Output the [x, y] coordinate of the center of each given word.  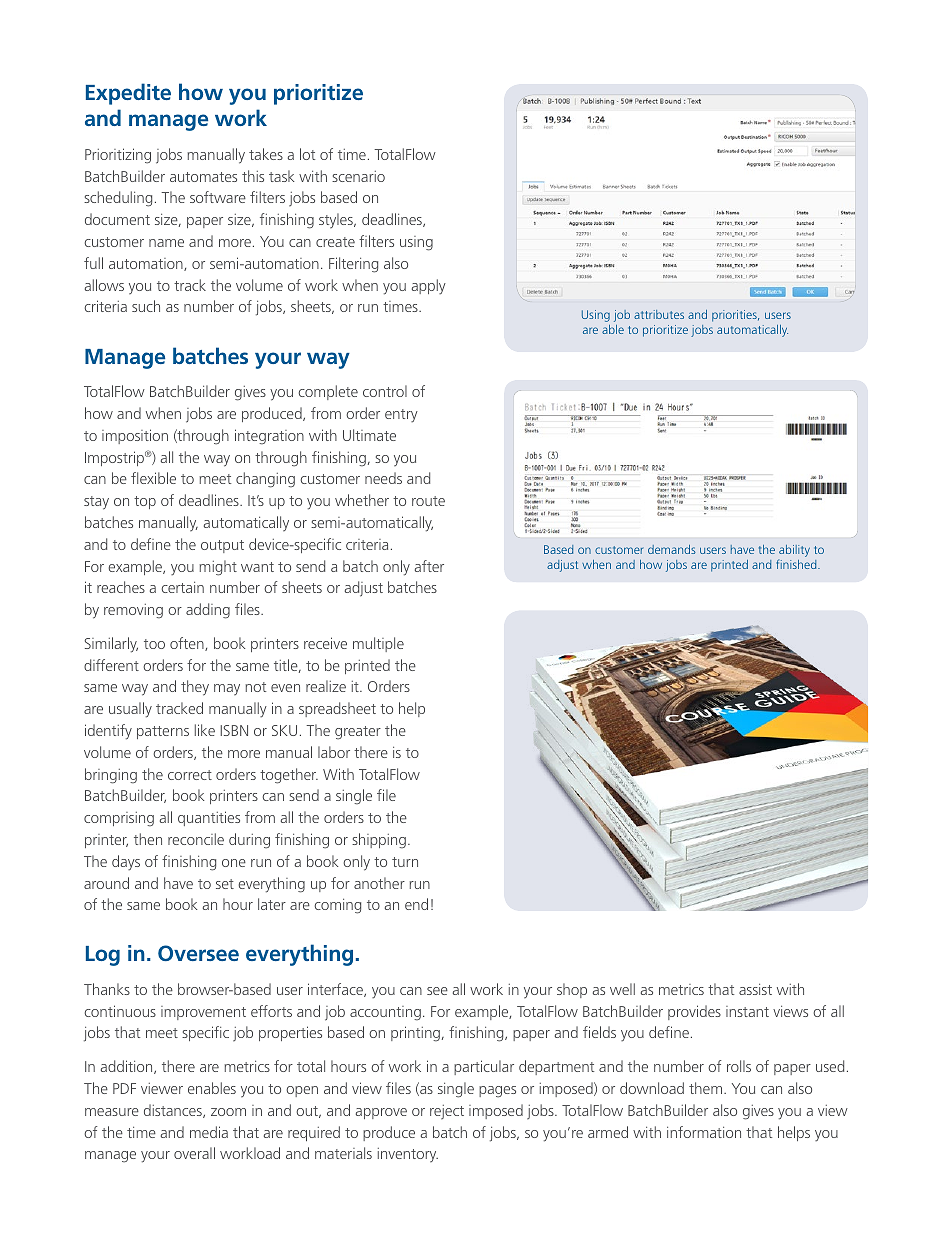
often [188, 644]
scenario [358, 176]
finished [797, 564]
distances [174, 1111]
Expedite [128, 94]
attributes [659, 314]
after [429, 566]
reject [447, 1112]
